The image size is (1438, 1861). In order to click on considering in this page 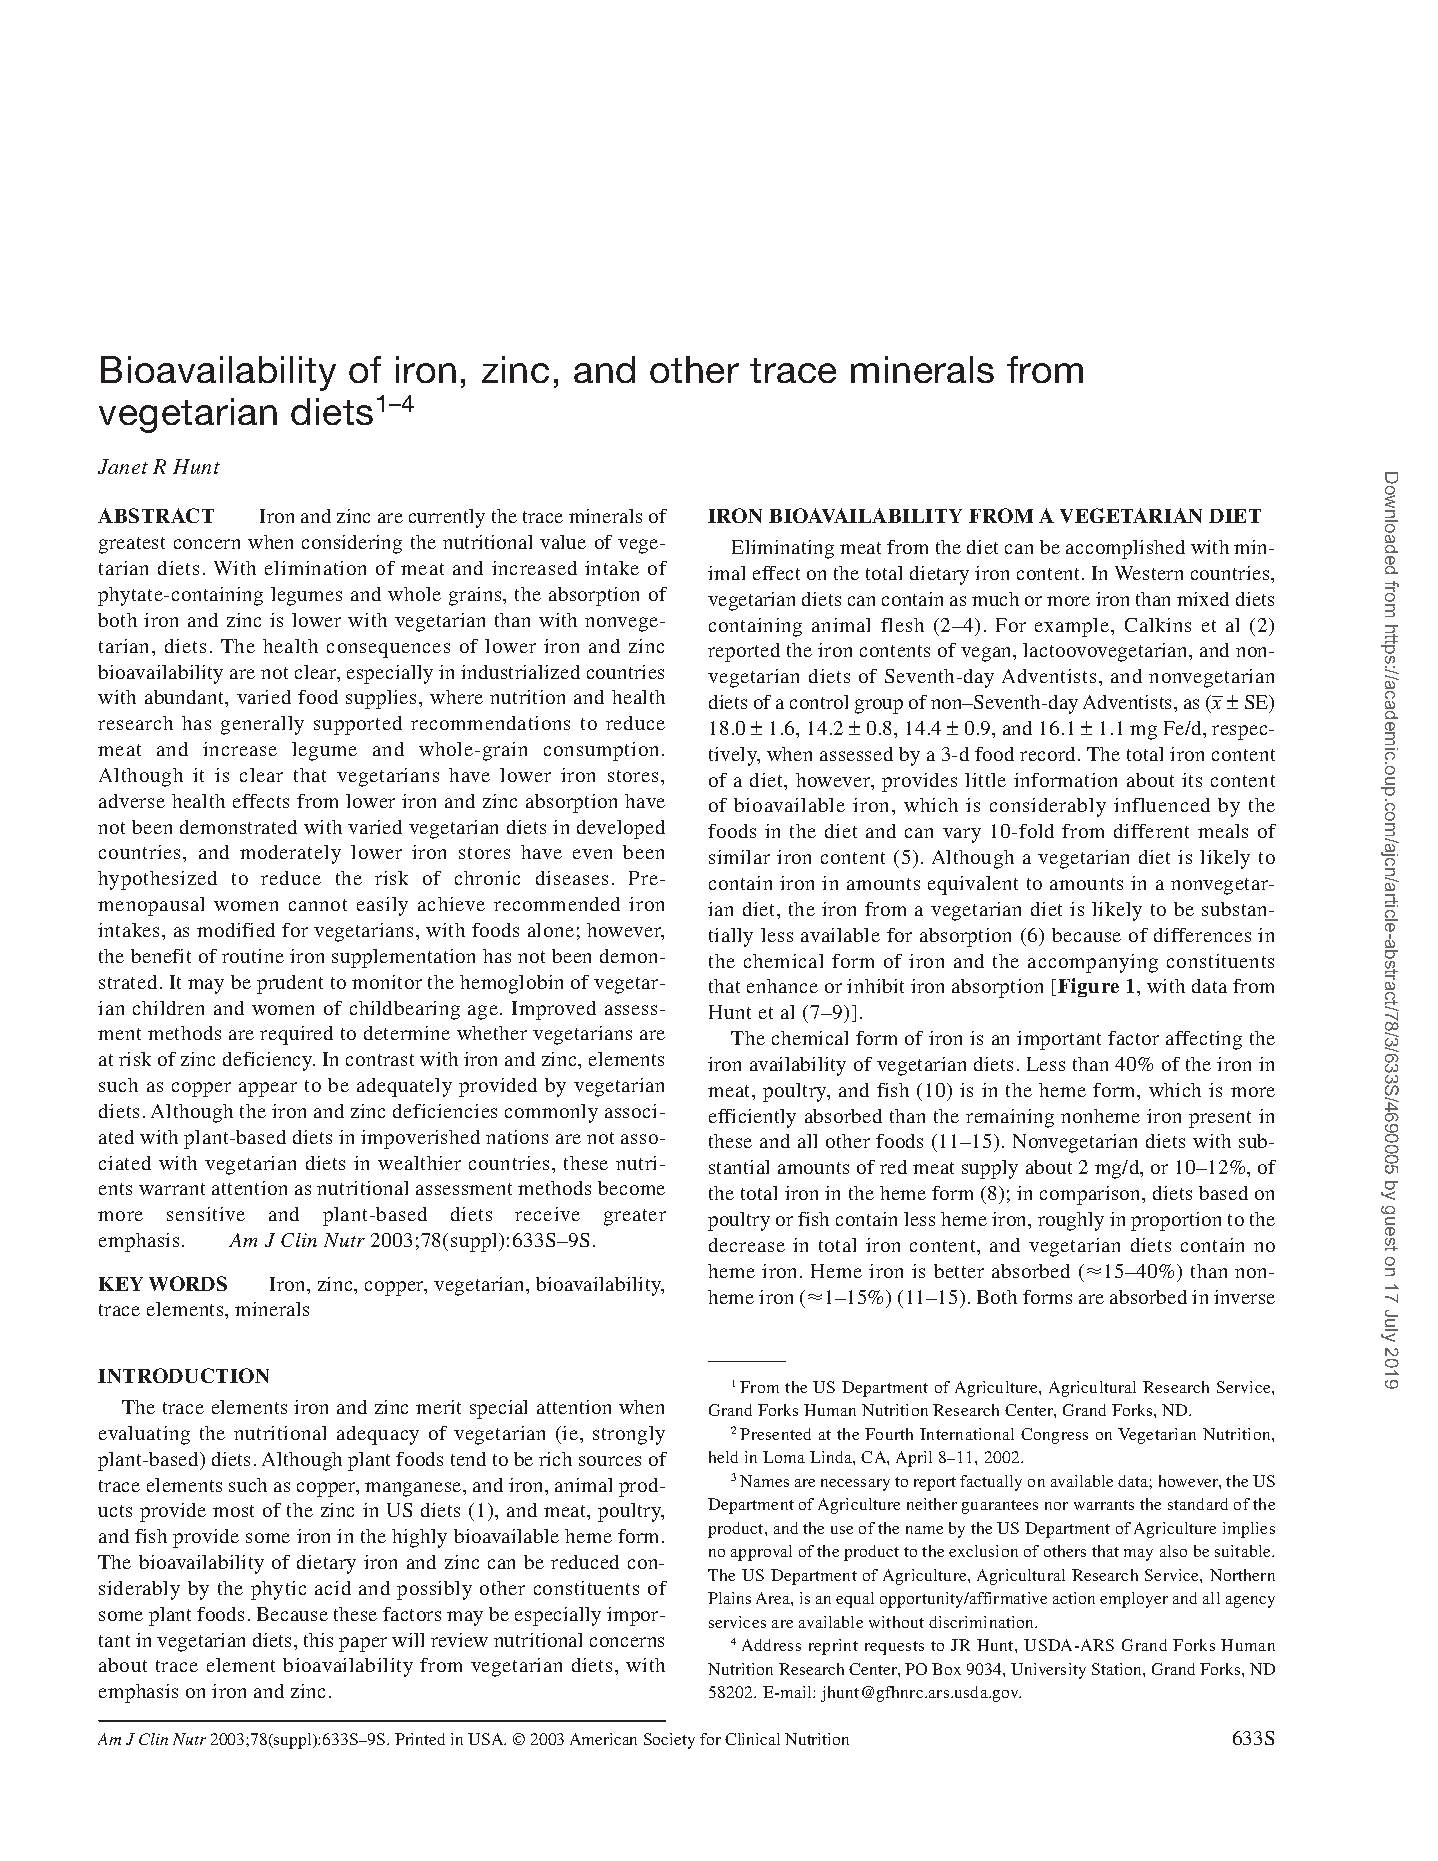, I will do `click(352, 544)`.
